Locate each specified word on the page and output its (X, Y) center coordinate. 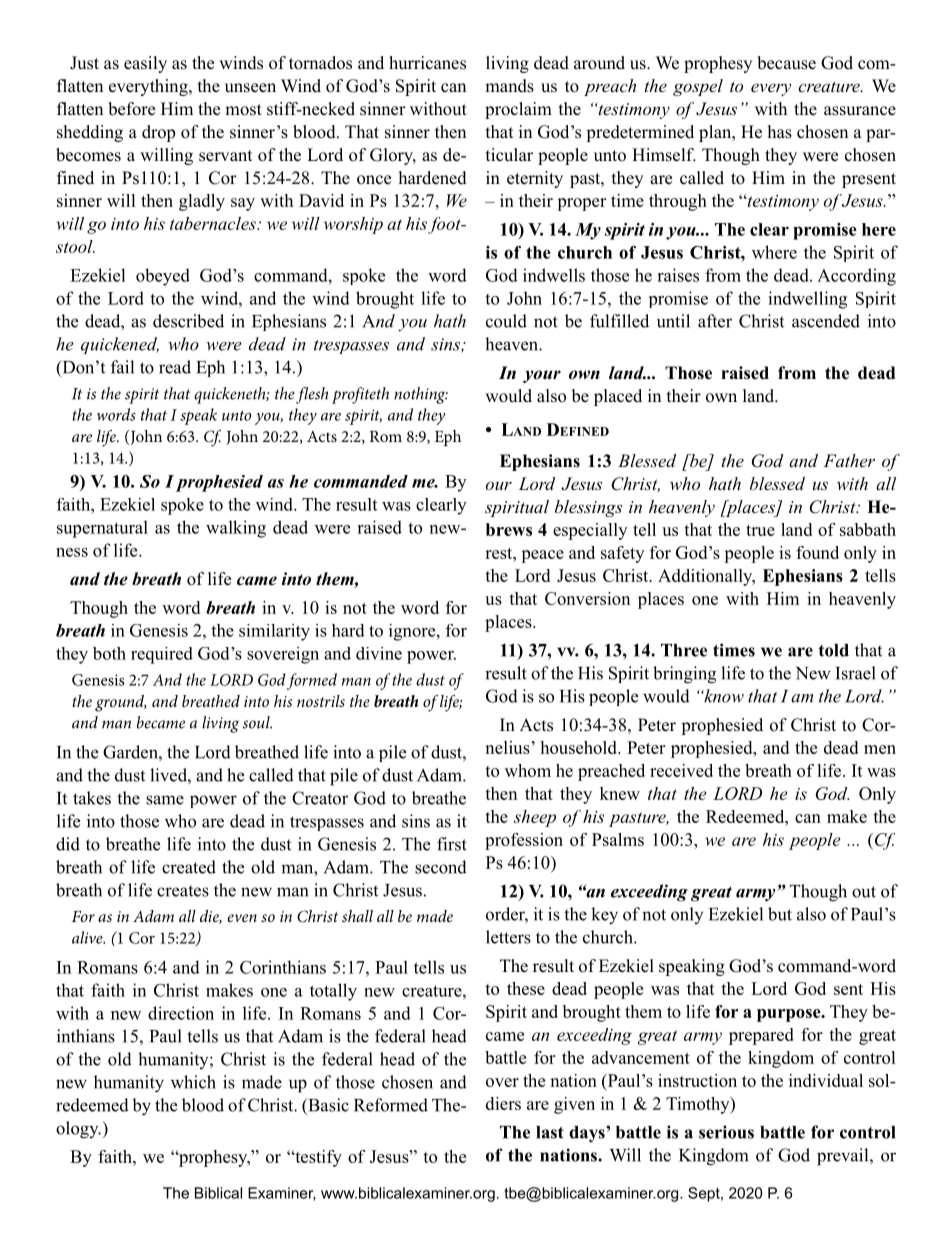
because (786, 63)
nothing (421, 395)
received (681, 770)
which (193, 1082)
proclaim (518, 110)
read (175, 367)
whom (528, 770)
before (131, 109)
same (165, 800)
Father (849, 460)
